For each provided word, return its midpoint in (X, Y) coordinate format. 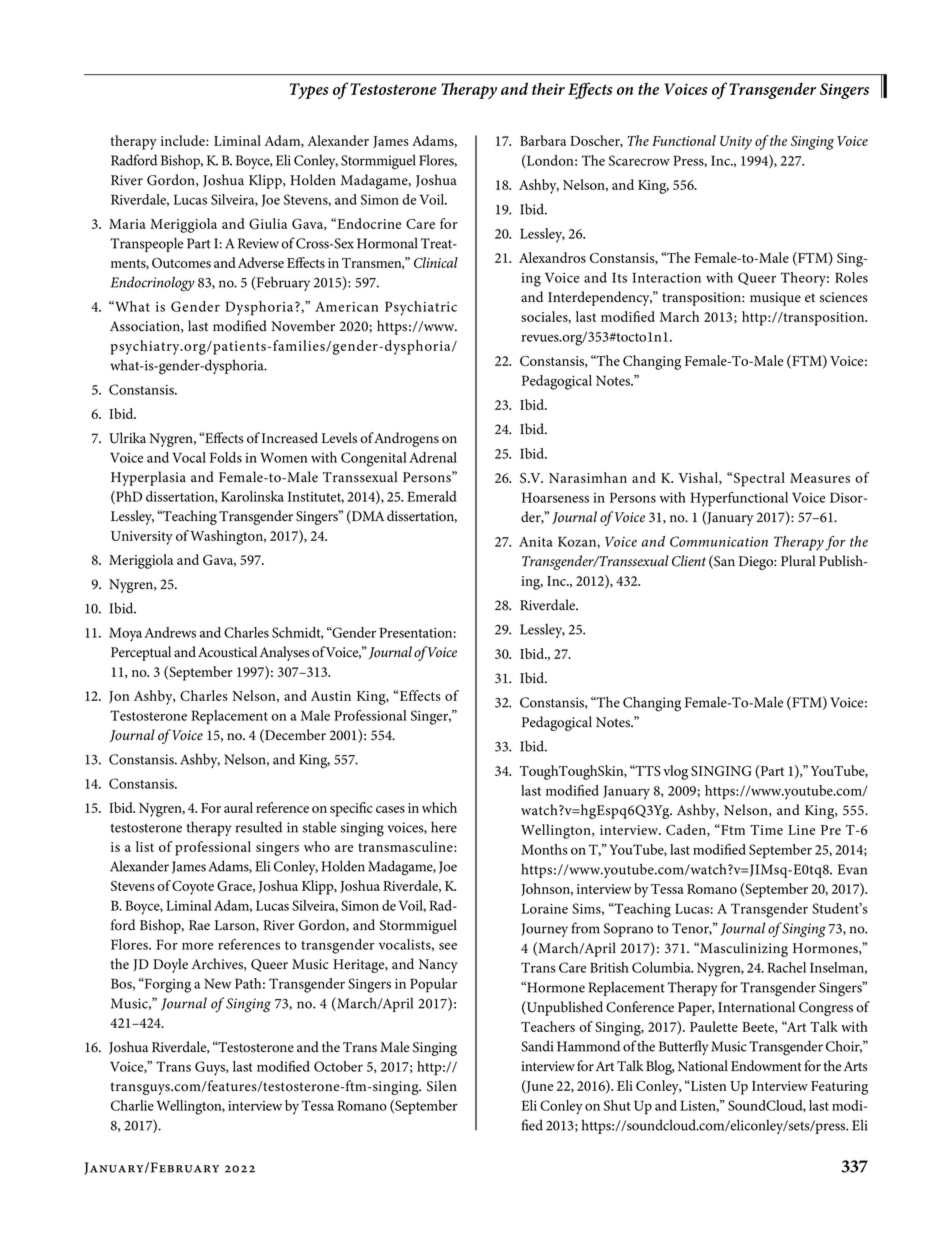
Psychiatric (421, 308)
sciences (844, 297)
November (303, 326)
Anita (536, 542)
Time (766, 830)
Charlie (132, 1105)
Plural (798, 561)
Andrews (170, 632)
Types (309, 91)
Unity (736, 143)
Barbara (543, 140)
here (444, 827)
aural (238, 807)
